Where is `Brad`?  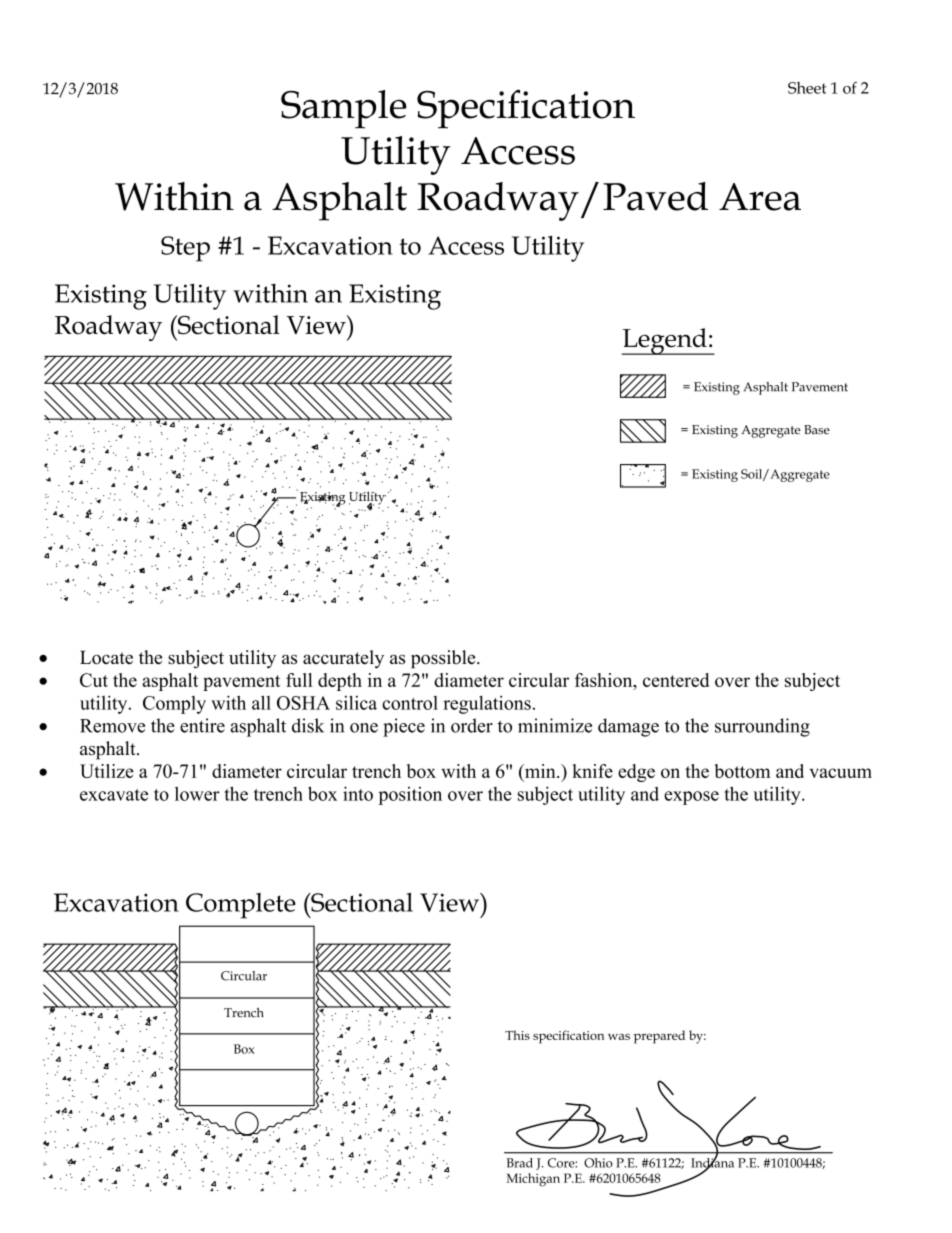 Brad is located at coordinates (520, 1163).
